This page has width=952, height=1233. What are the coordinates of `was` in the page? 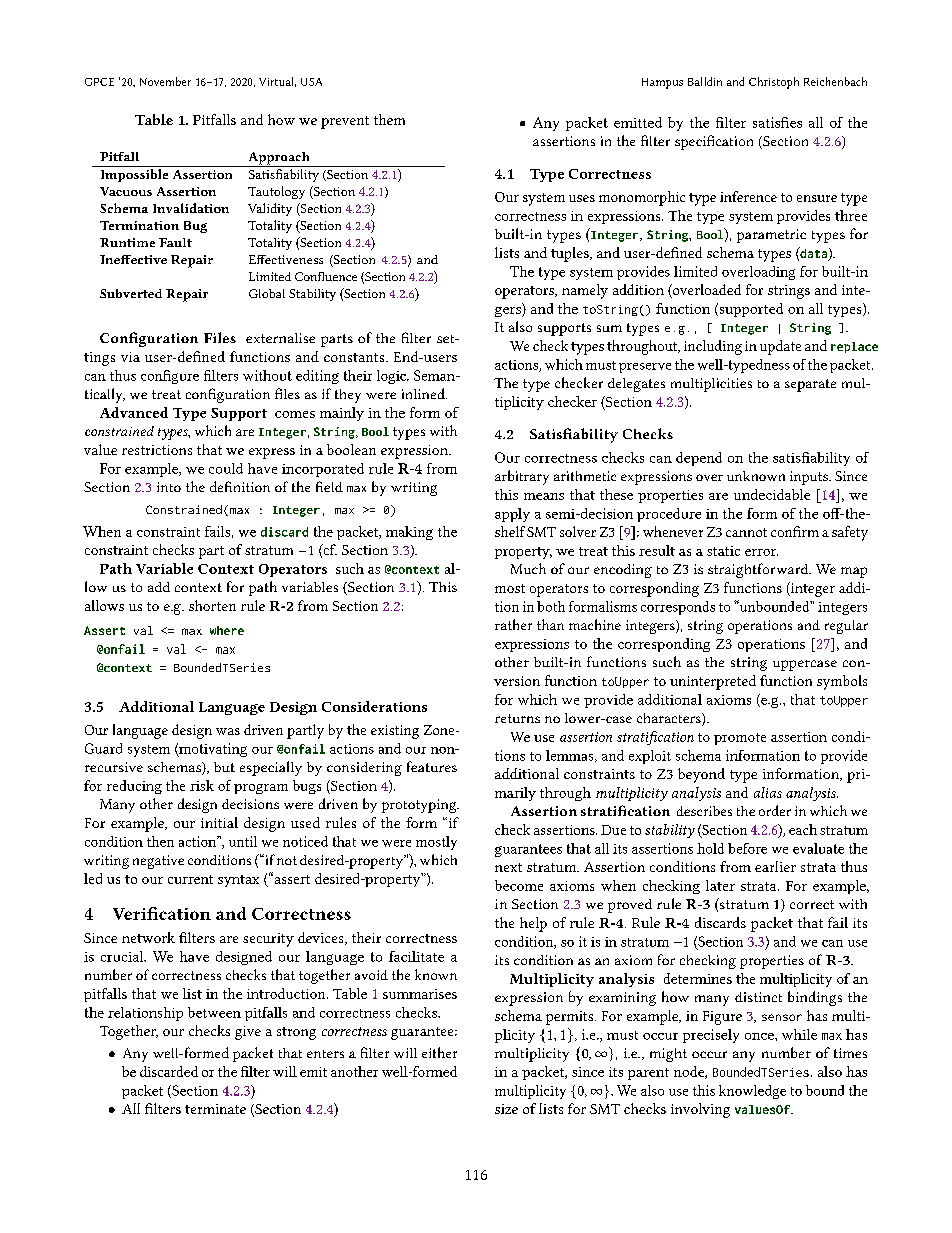 It's located at (228, 731).
